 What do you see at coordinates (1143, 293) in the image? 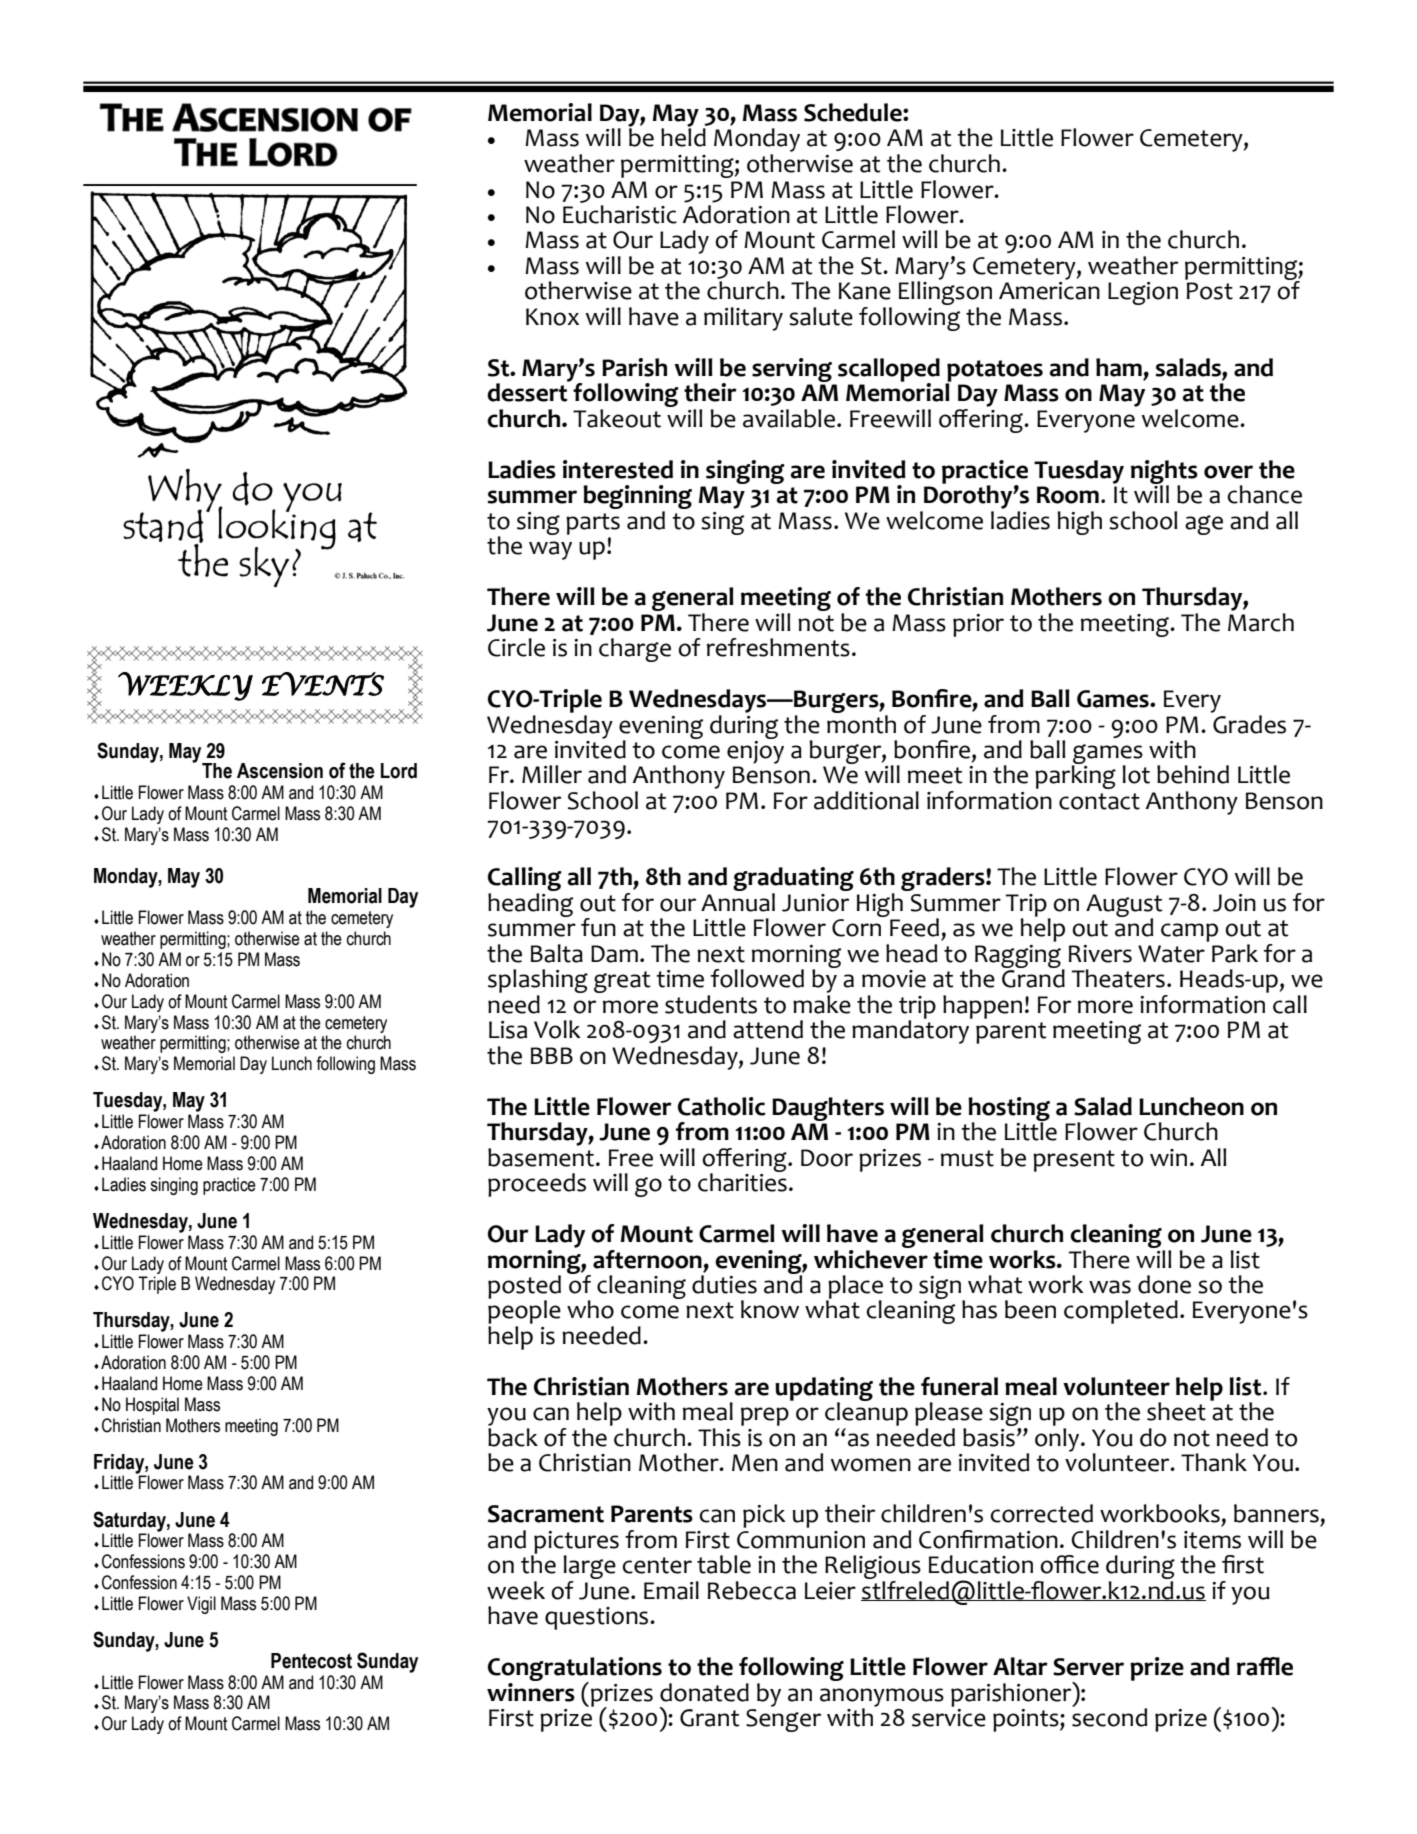
I see `Legion` at bounding box center [1143, 293].
